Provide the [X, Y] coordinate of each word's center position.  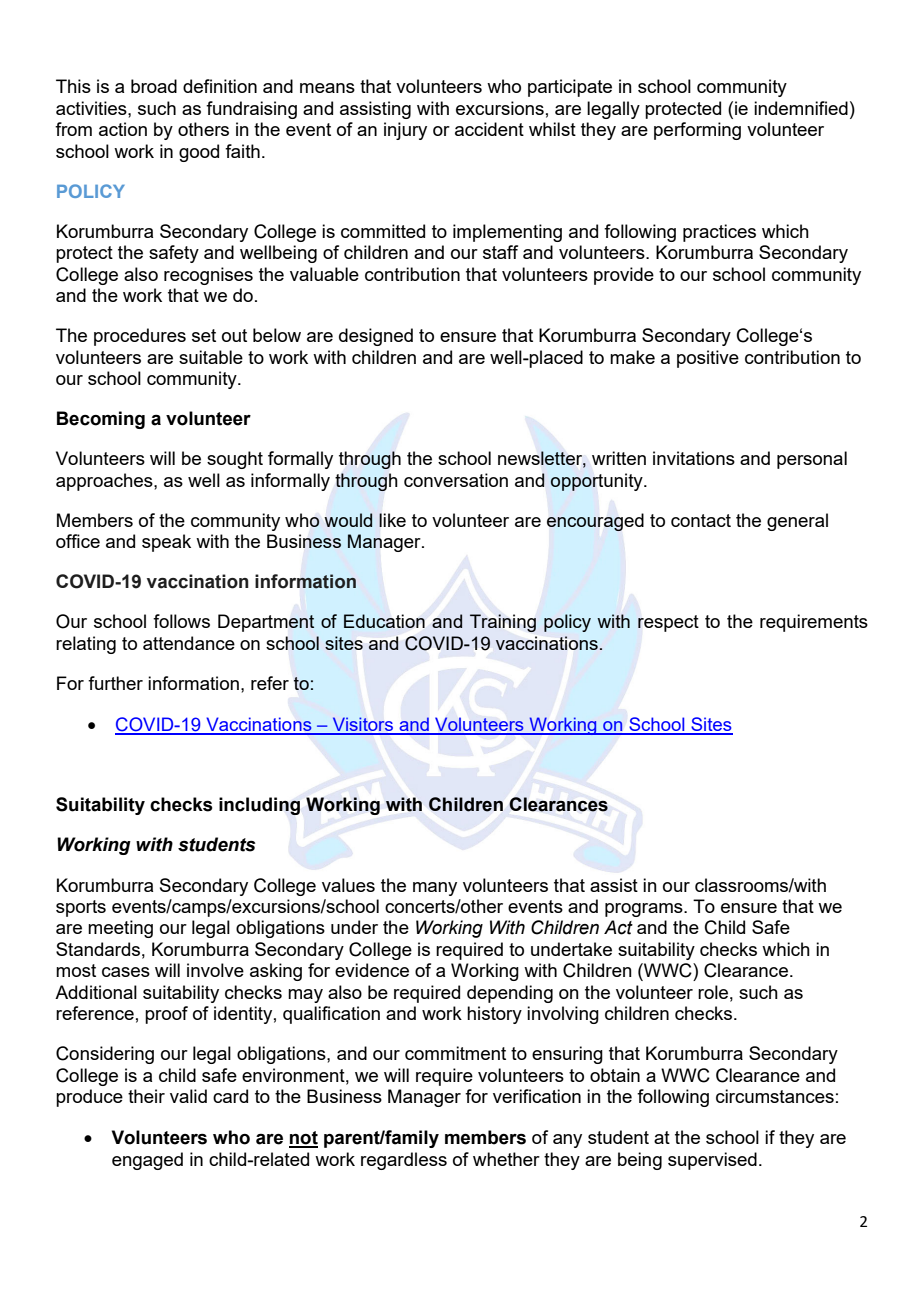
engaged [147, 1161]
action [123, 129]
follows [181, 621]
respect [668, 623]
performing [697, 131]
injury [405, 131]
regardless [404, 1161]
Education [384, 621]
